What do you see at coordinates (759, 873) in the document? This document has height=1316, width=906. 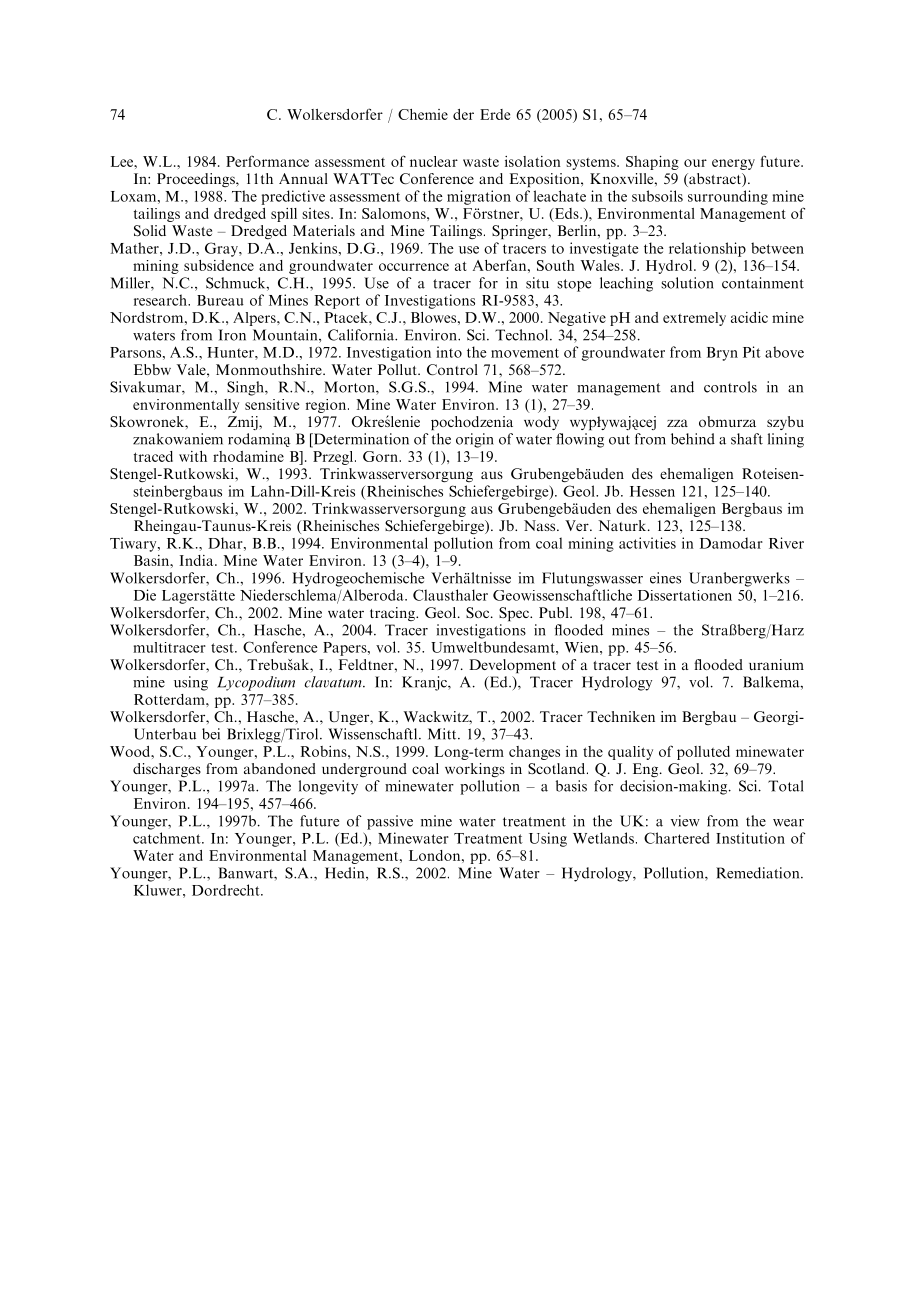 I see `Remediation` at bounding box center [759, 873].
